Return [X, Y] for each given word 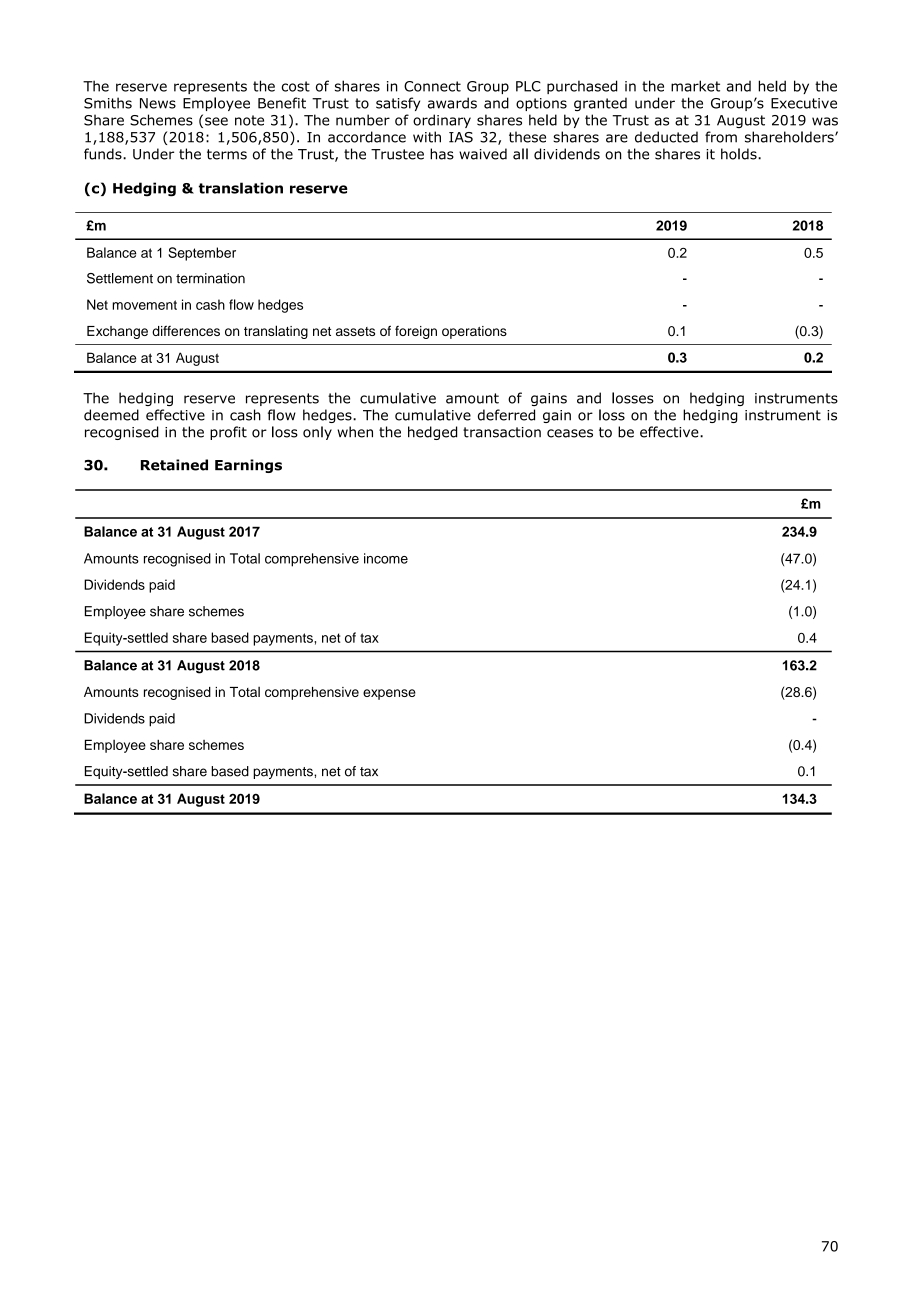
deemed [111, 415]
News [158, 103]
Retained [174, 465]
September [202, 254]
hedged [432, 433]
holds [740, 154]
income [386, 558]
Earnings [248, 466]
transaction [502, 432]
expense [389, 694]
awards [452, 103]
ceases [570, 433]
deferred [506, 415]
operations [474, 332]
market [695, 86]
